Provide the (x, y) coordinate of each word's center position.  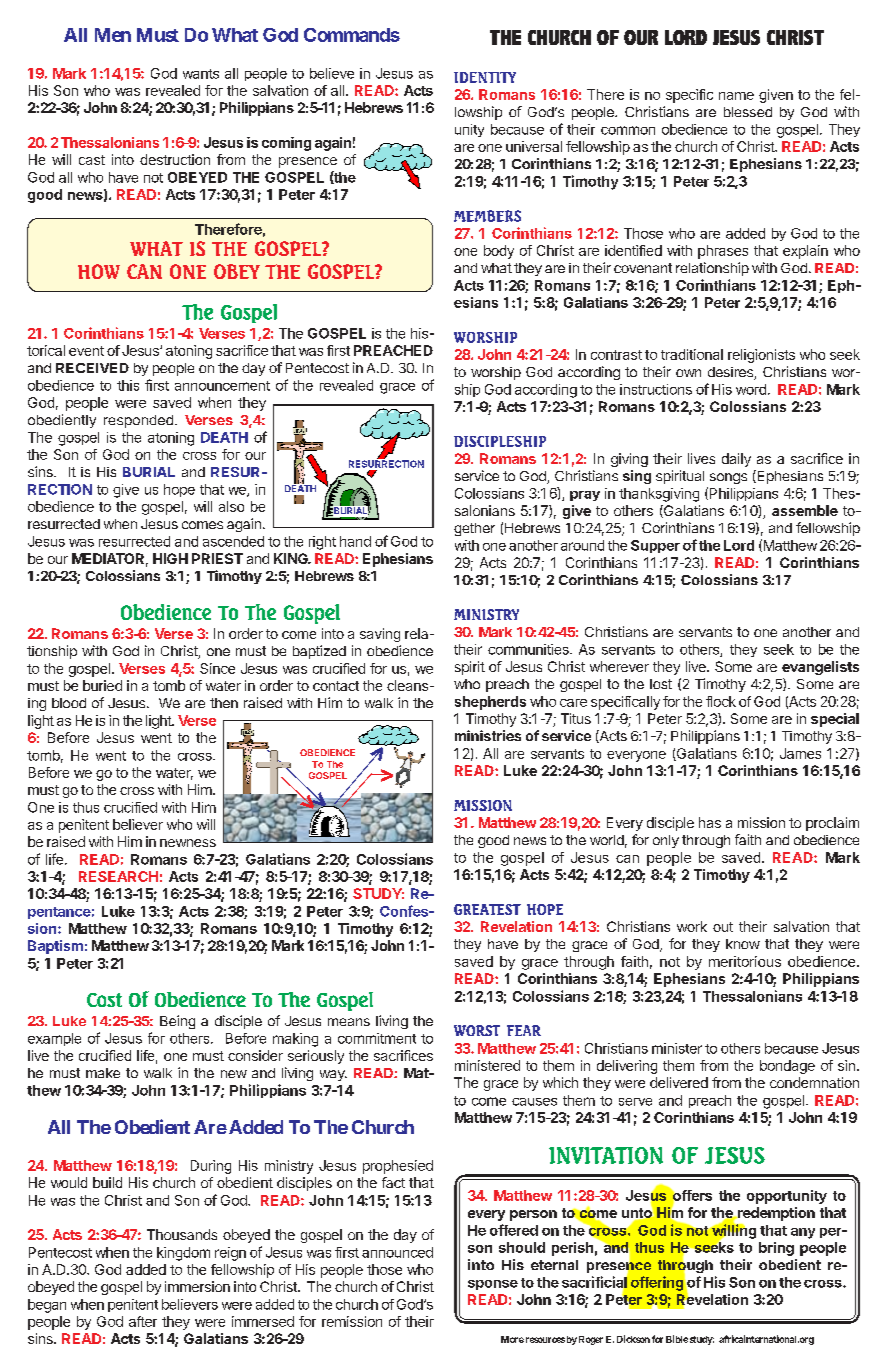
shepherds (490, 703)
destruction (175, 159)
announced (397, 1252)
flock (721, 701)
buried (102, 685)
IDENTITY (485, 77)
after (143, 1321)
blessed (748, 112)
